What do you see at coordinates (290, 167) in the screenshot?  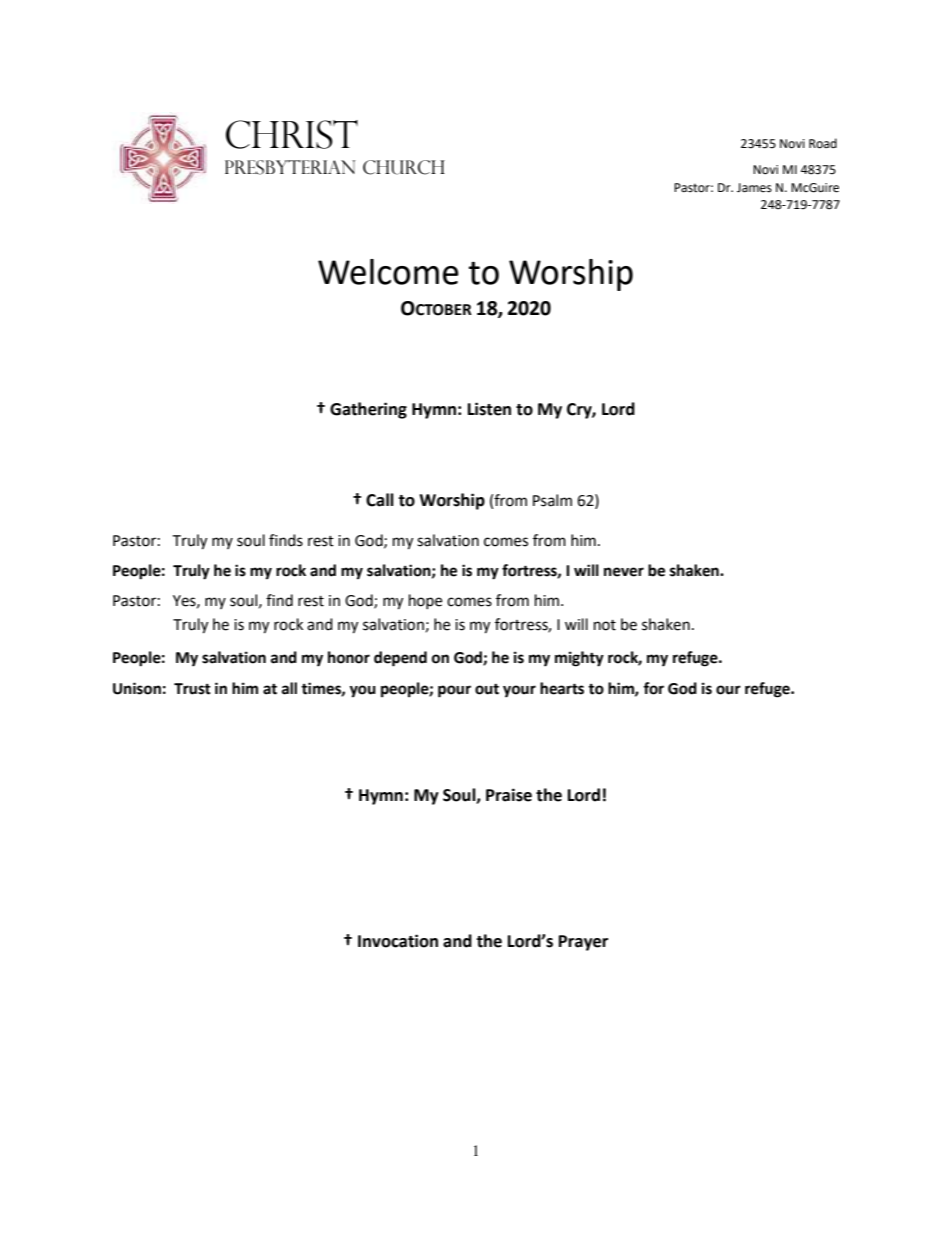 I see `Presbyterian` at bounding box center [290, 167].
